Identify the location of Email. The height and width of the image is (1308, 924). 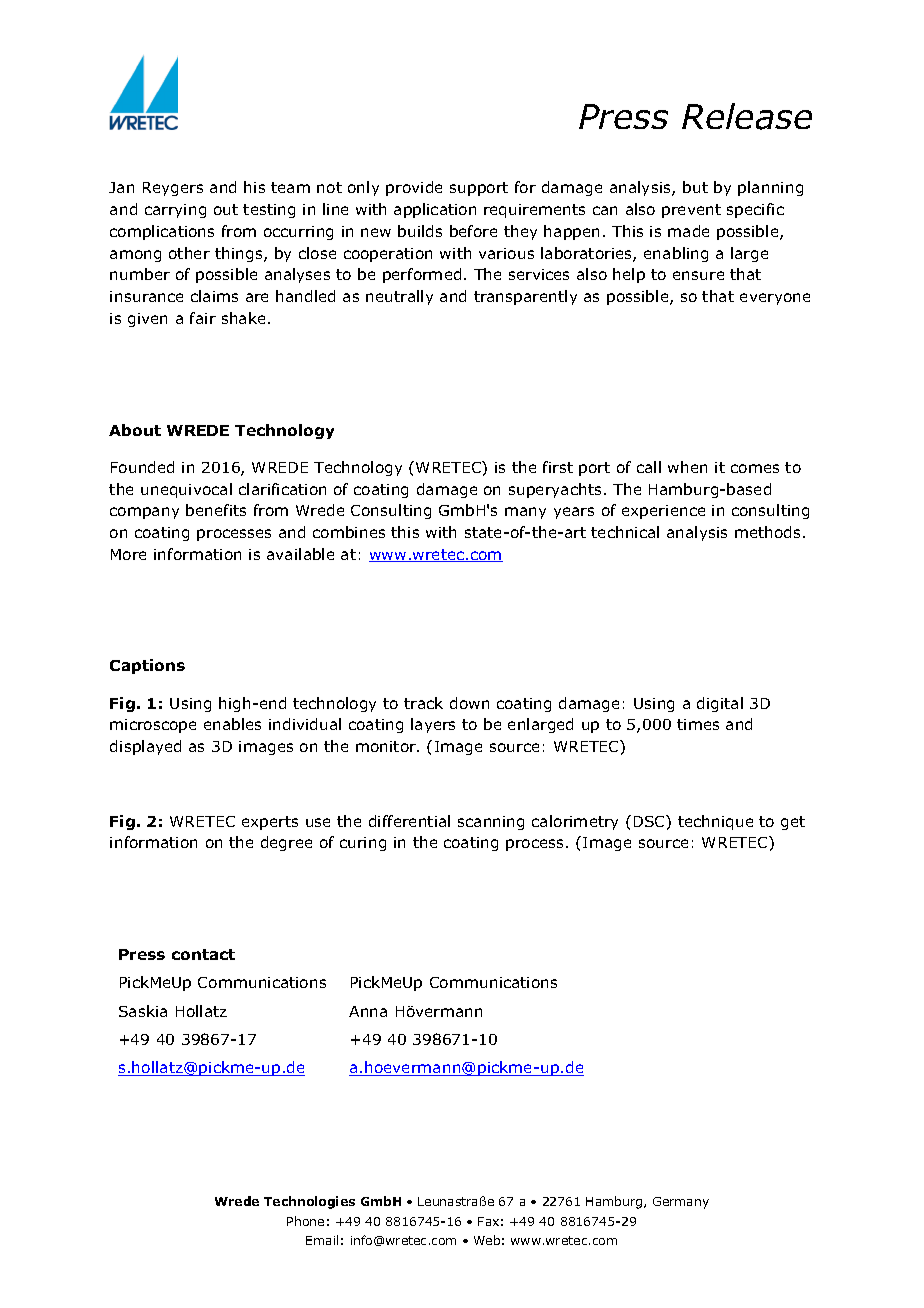
(322, 1240).
